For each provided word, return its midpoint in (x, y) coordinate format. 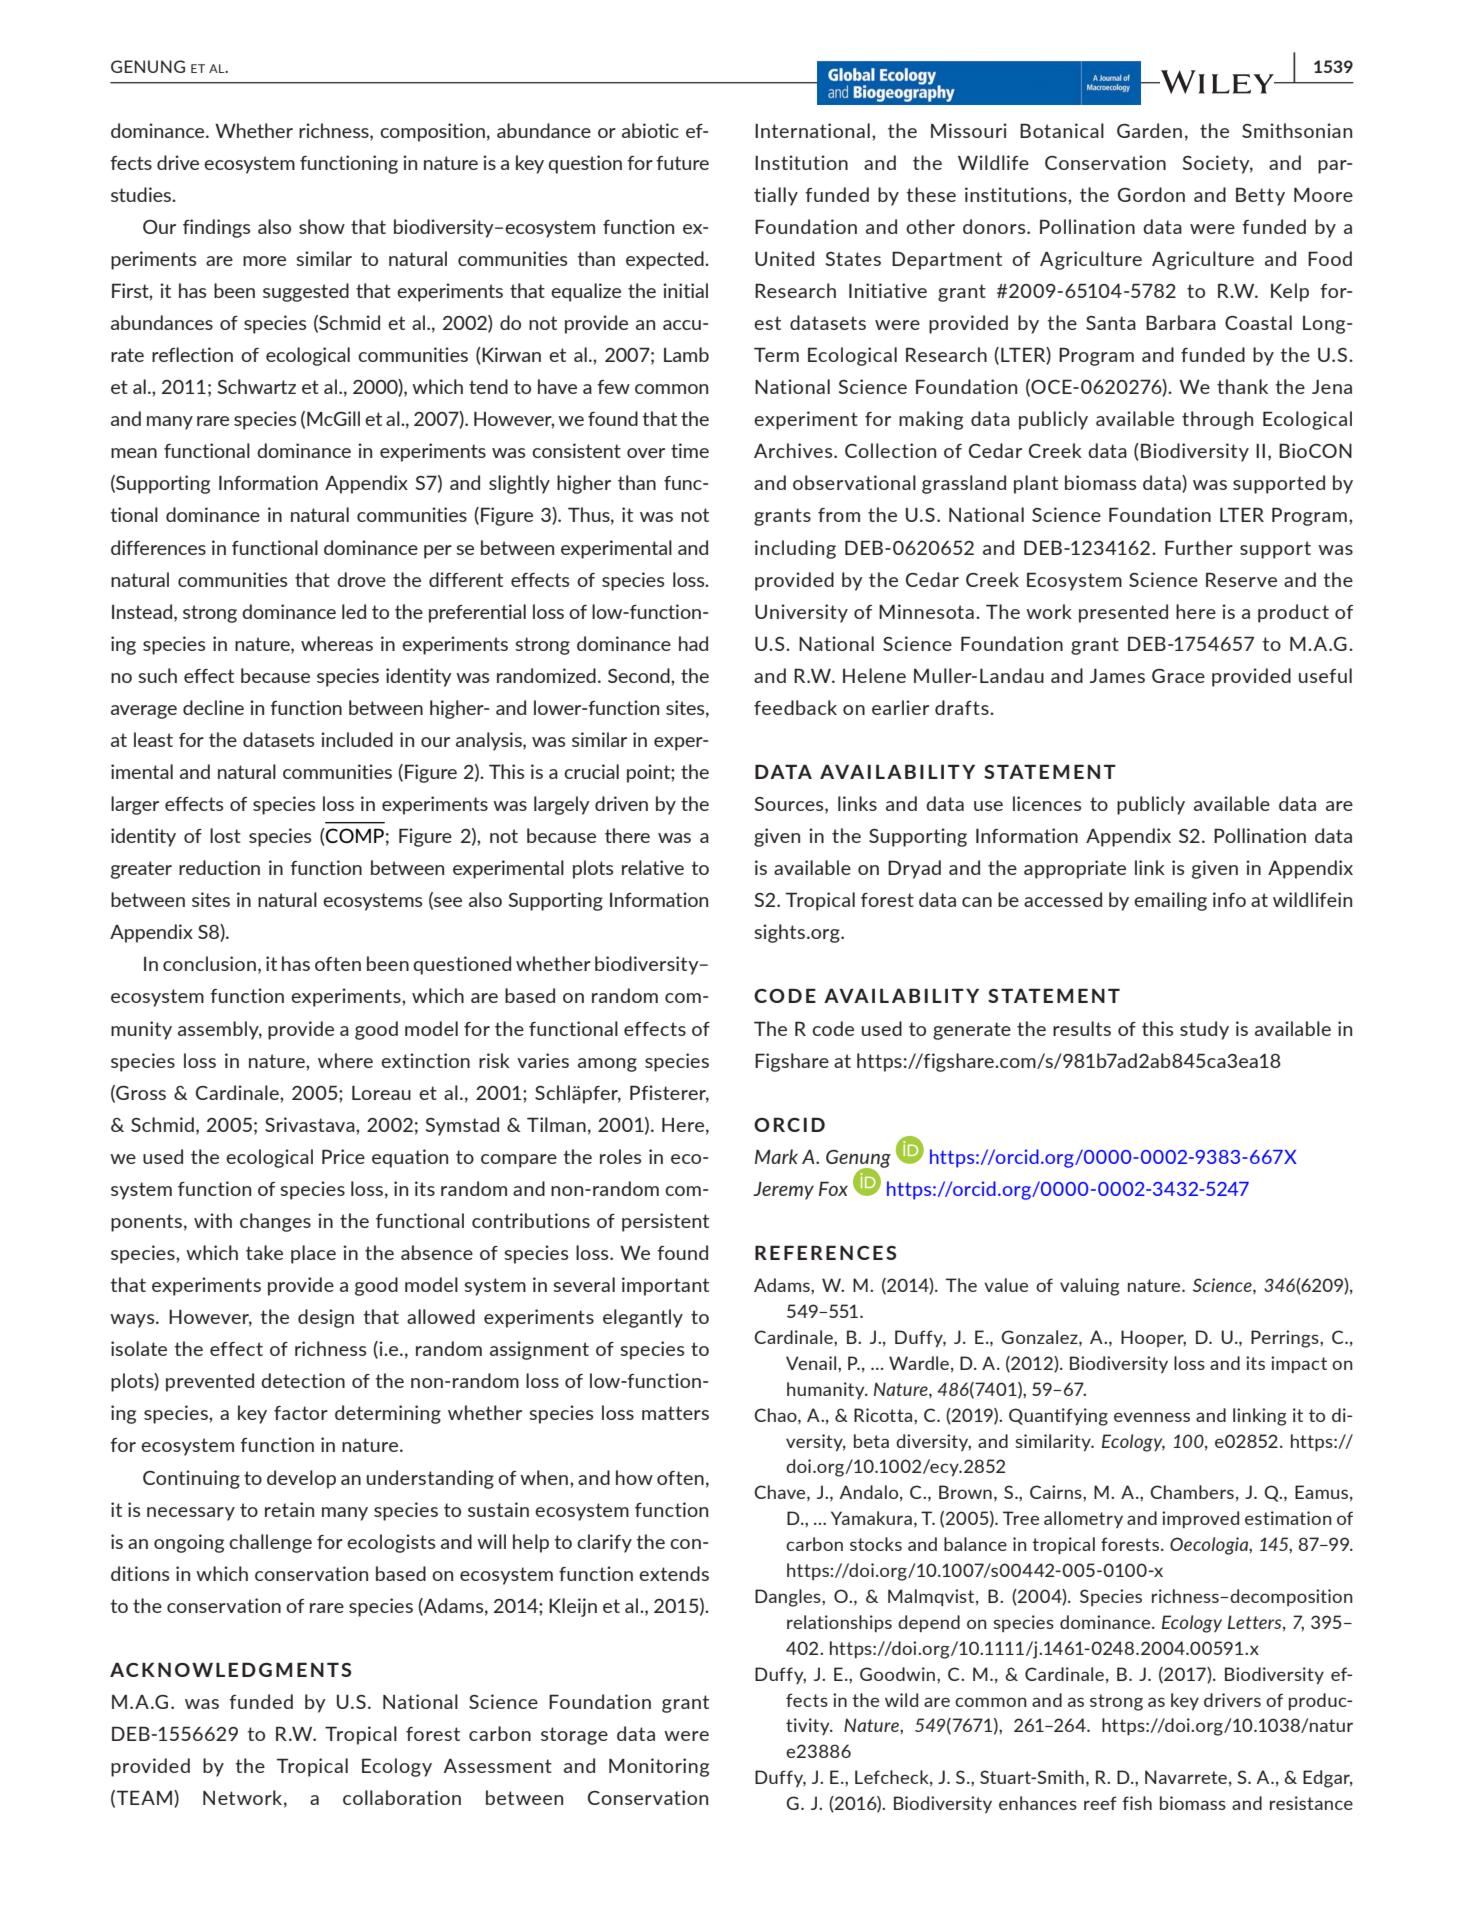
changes (275, 1222)
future (682, 163)
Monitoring (659, 1767)
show (322, 226)
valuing (1090, 1287)
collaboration (402, 1797)
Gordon (1151, 194)
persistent (665, 1222)
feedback (795, 707)
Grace (1178, 676)
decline (213, 707)
